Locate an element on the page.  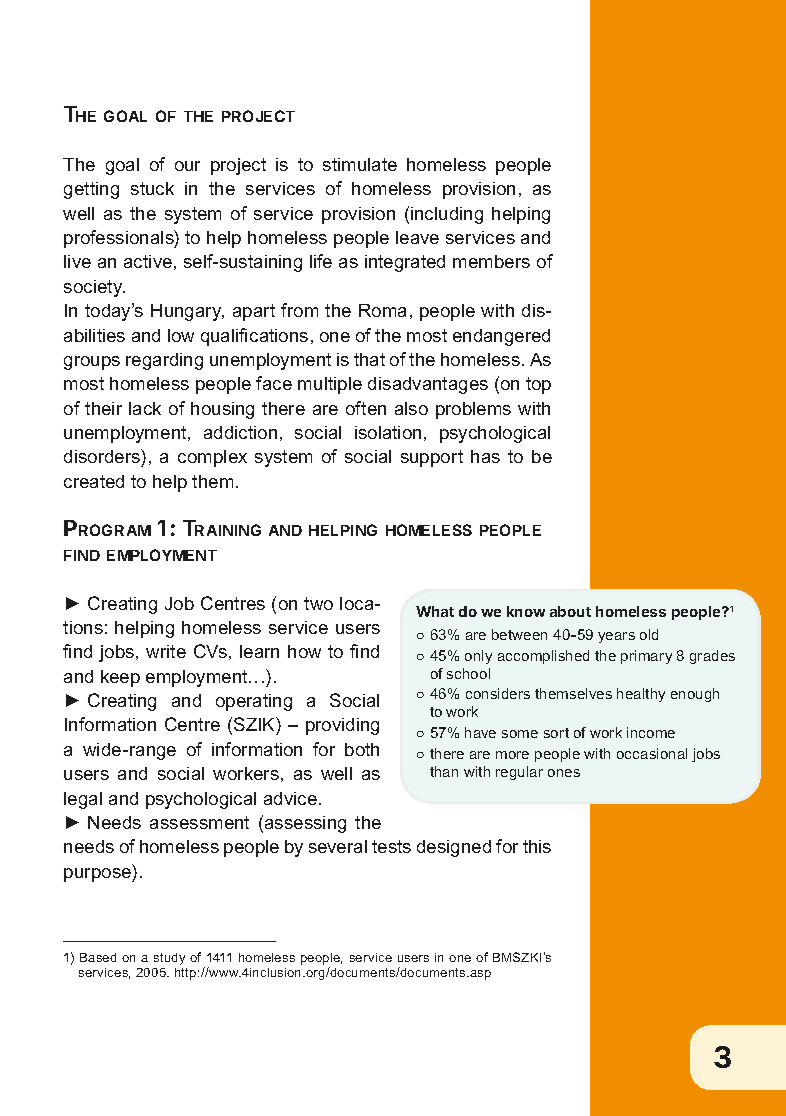
stuck is located at coordinates (152, 188).
